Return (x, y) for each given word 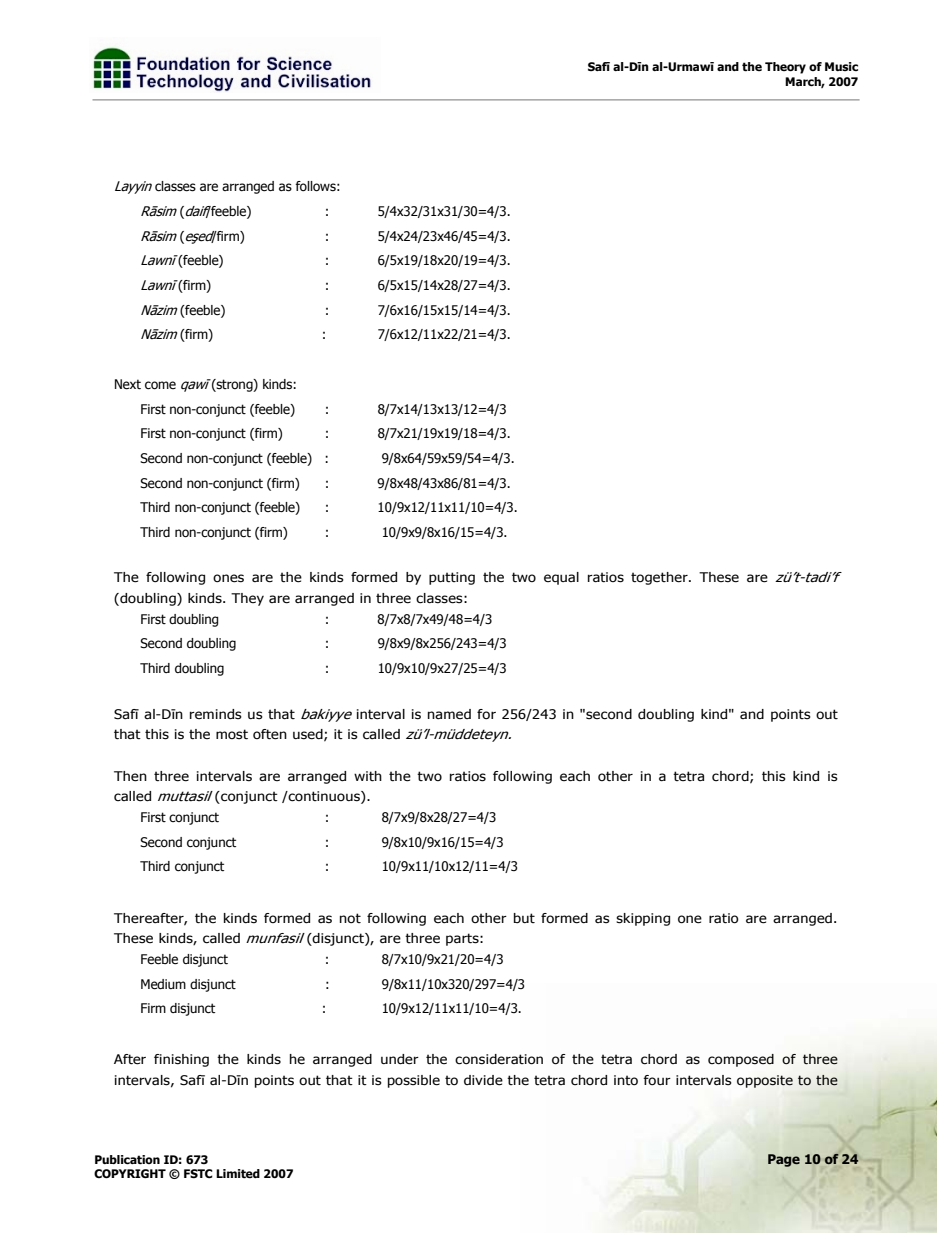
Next (128, 384)
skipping (643, 919)
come (160, 385)
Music (841, 66)
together (660, 578)
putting (452, 578)
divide (483, 1080)
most (232, 734)
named (449, 714)
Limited (238, 1174)
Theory (785, 68)
